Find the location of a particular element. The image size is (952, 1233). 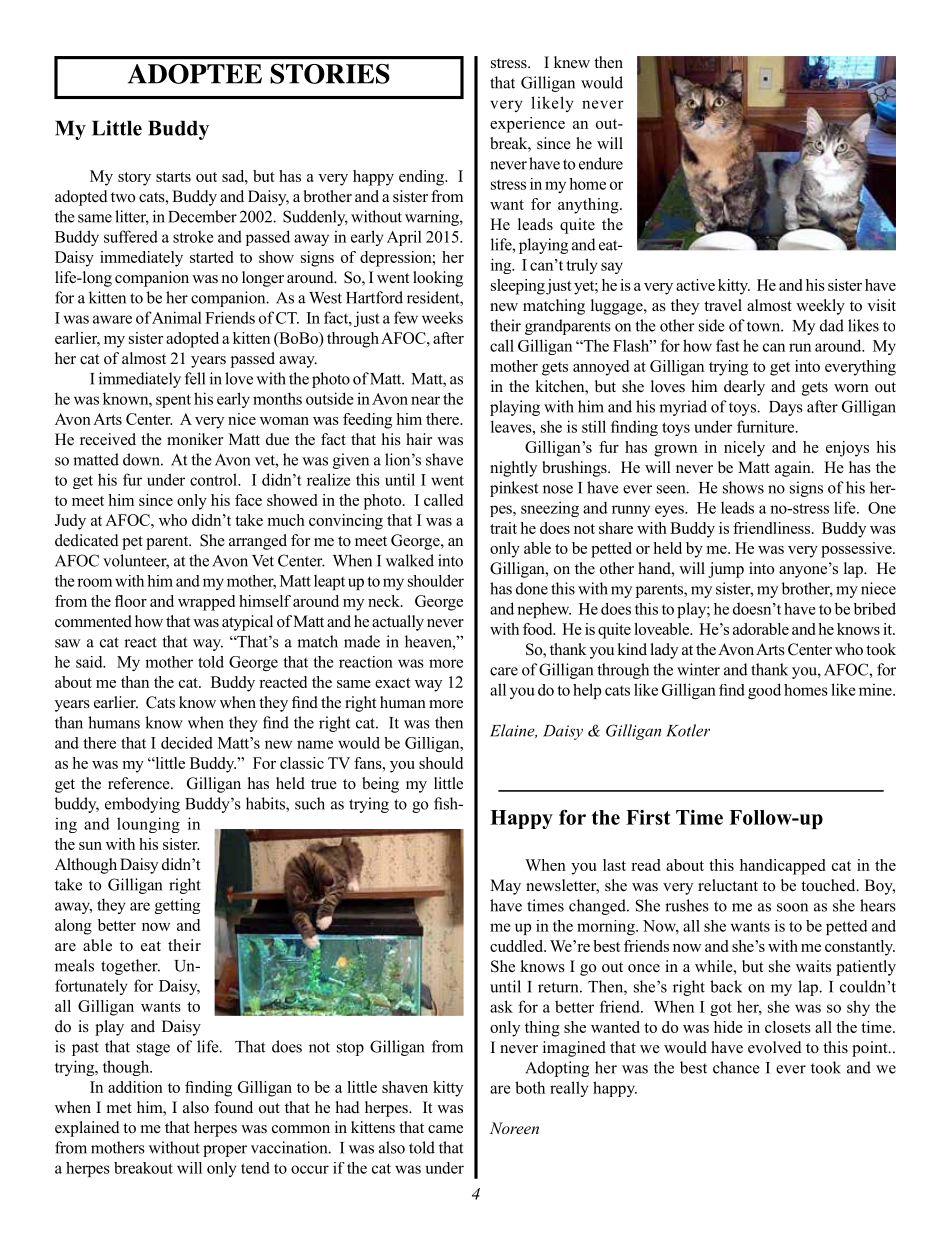

met is located at coordinates (119, 1108).
